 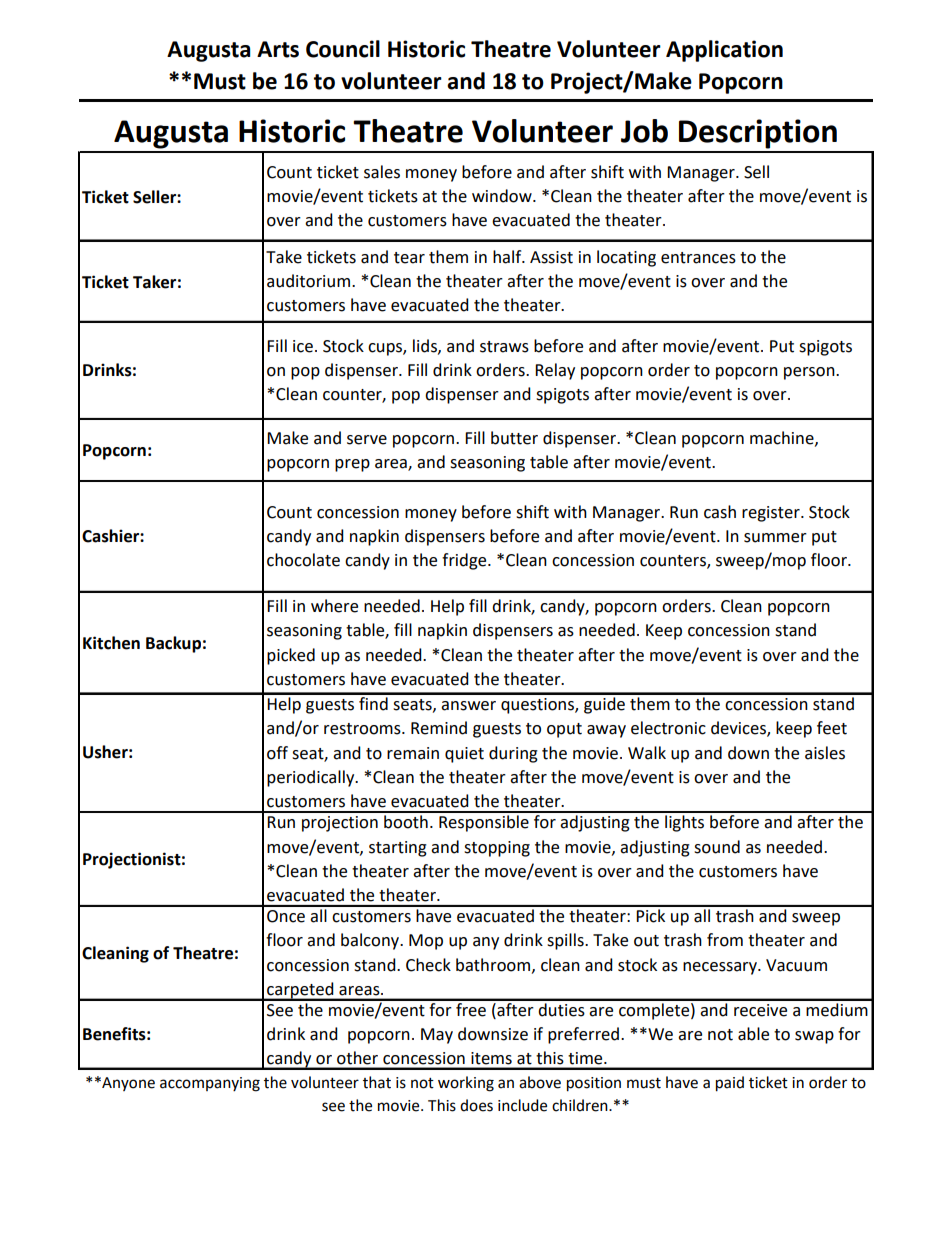 What do you see at coordinates (343, 49) in the image?
I see `Council` at bounding box center [343, 49].
